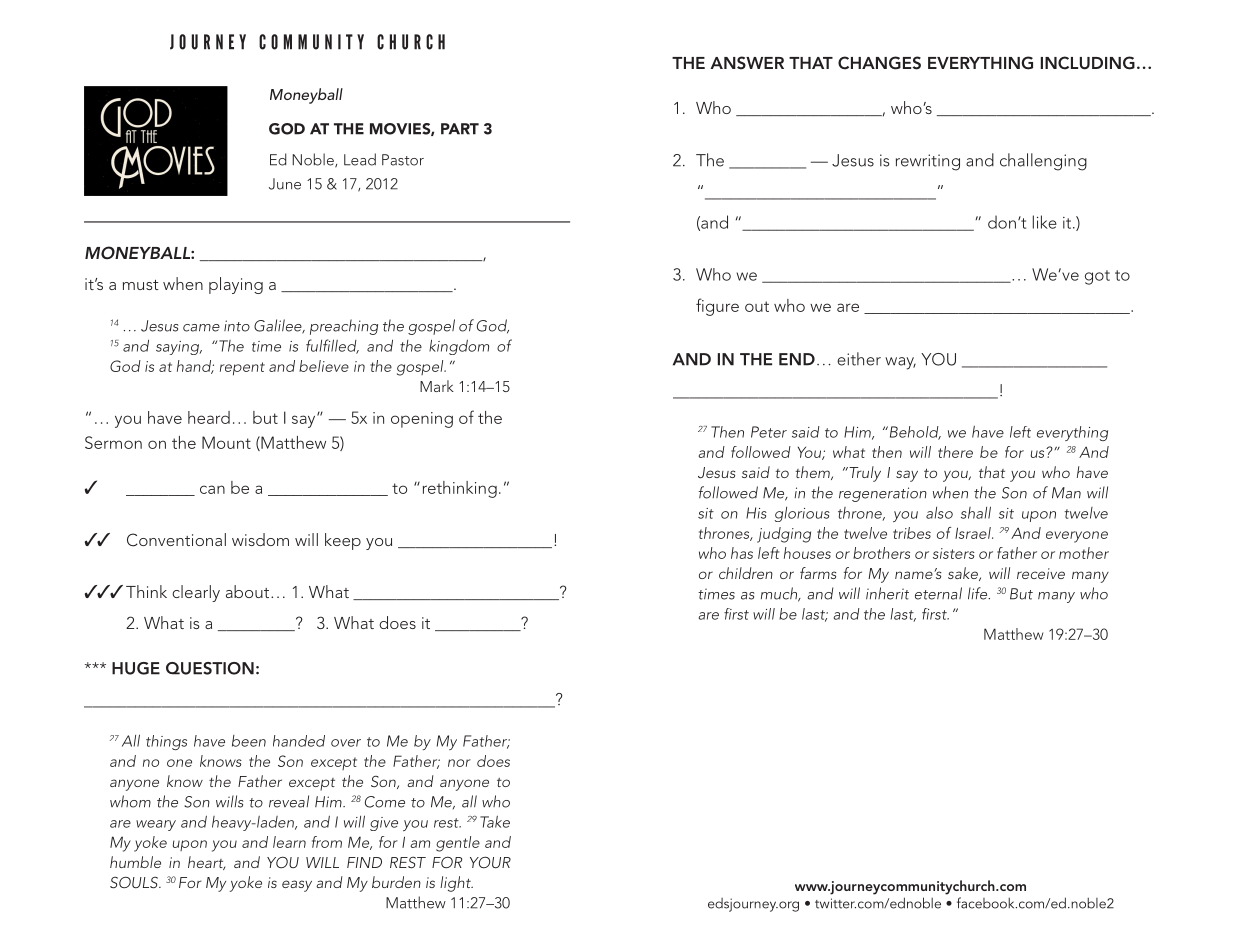  Describe the element at coordinates (206, 863) in the page. I see `heart` at that location.
